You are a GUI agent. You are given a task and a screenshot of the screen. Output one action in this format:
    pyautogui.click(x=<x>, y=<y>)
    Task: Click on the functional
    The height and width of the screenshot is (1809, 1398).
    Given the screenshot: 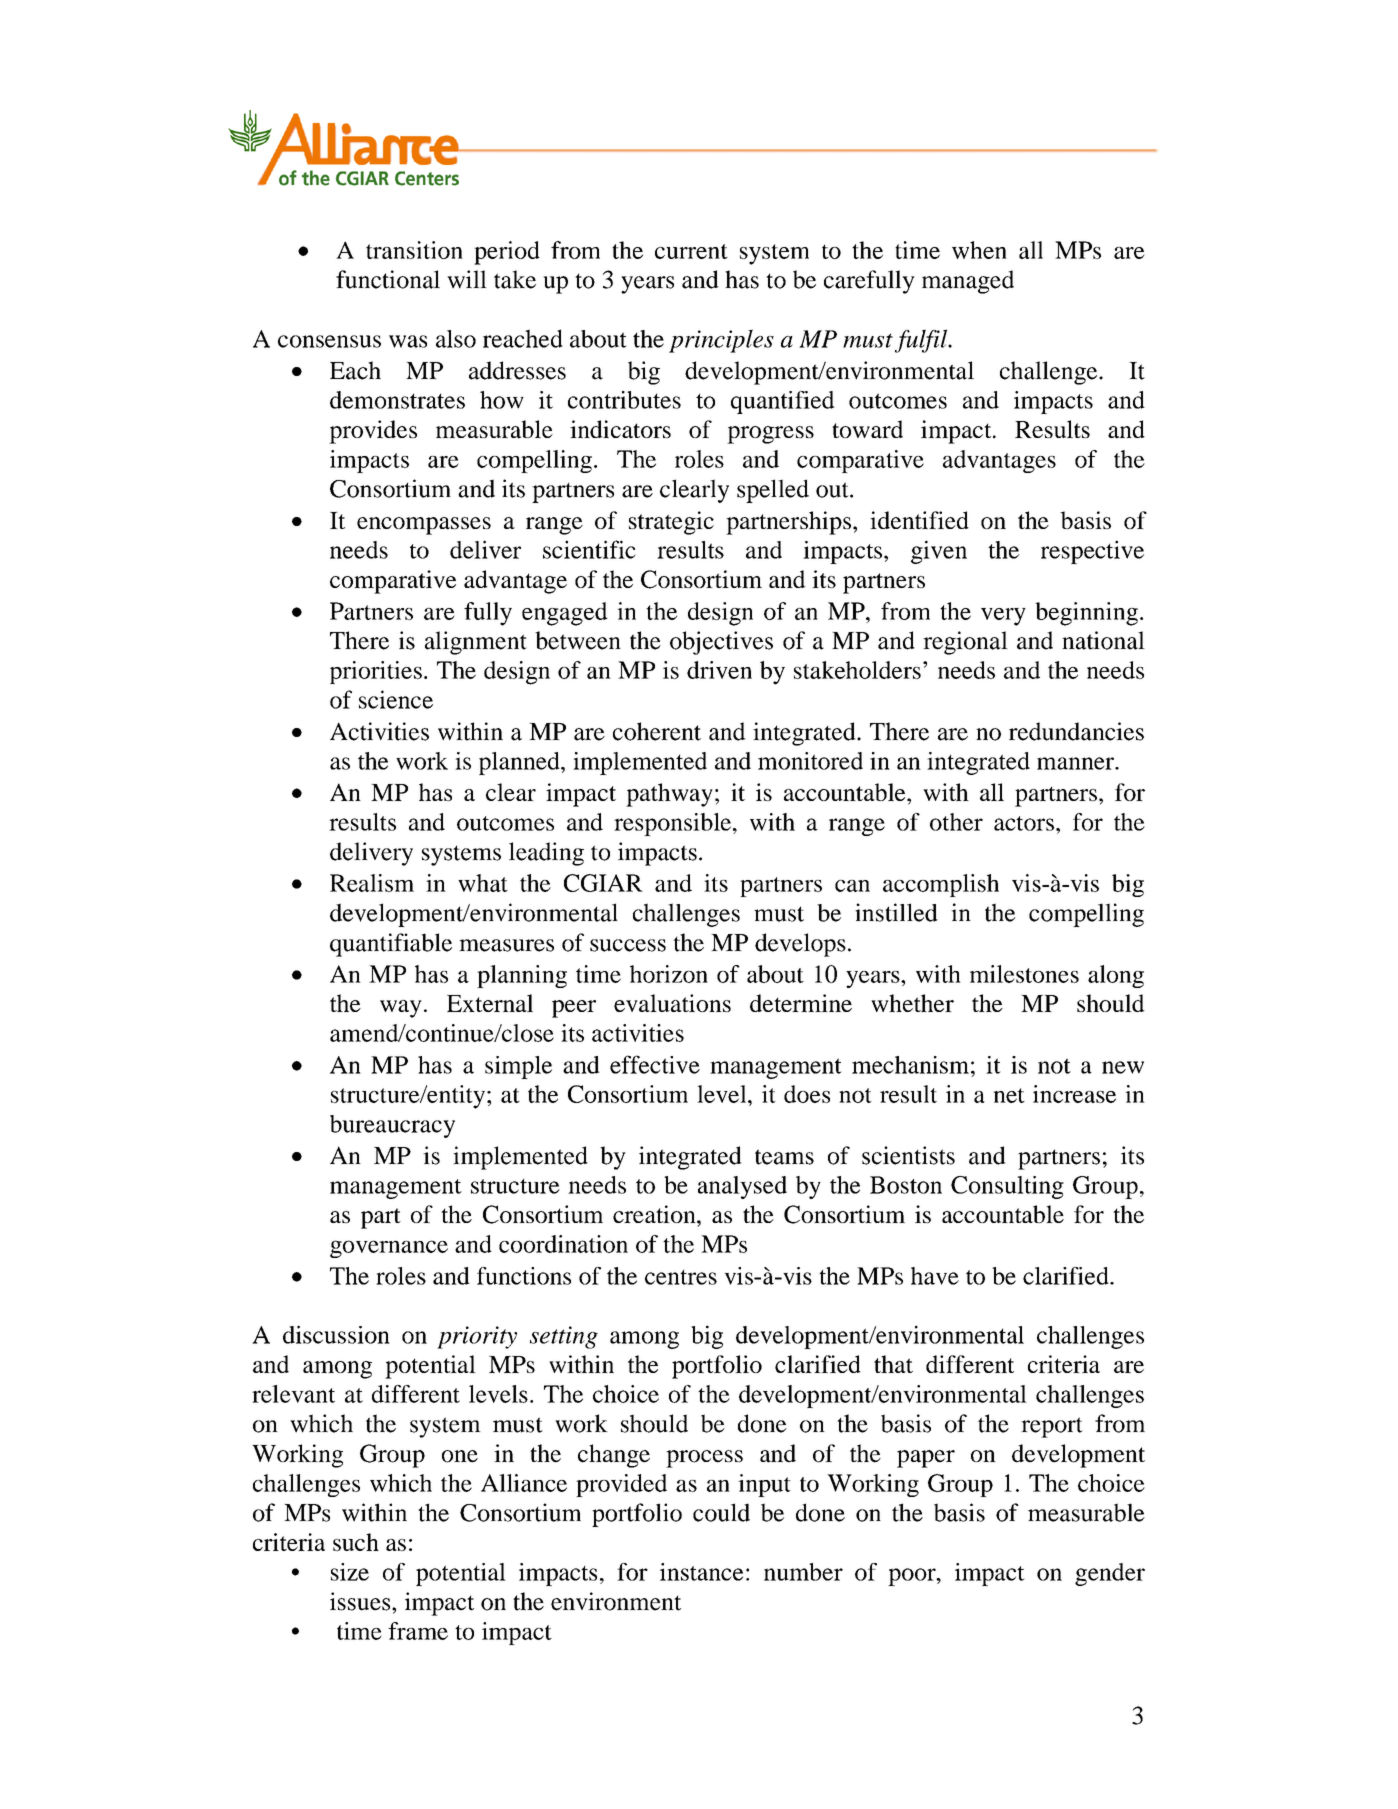 What is the action you would take?
    pyautogui.click(x=388, y=279)
